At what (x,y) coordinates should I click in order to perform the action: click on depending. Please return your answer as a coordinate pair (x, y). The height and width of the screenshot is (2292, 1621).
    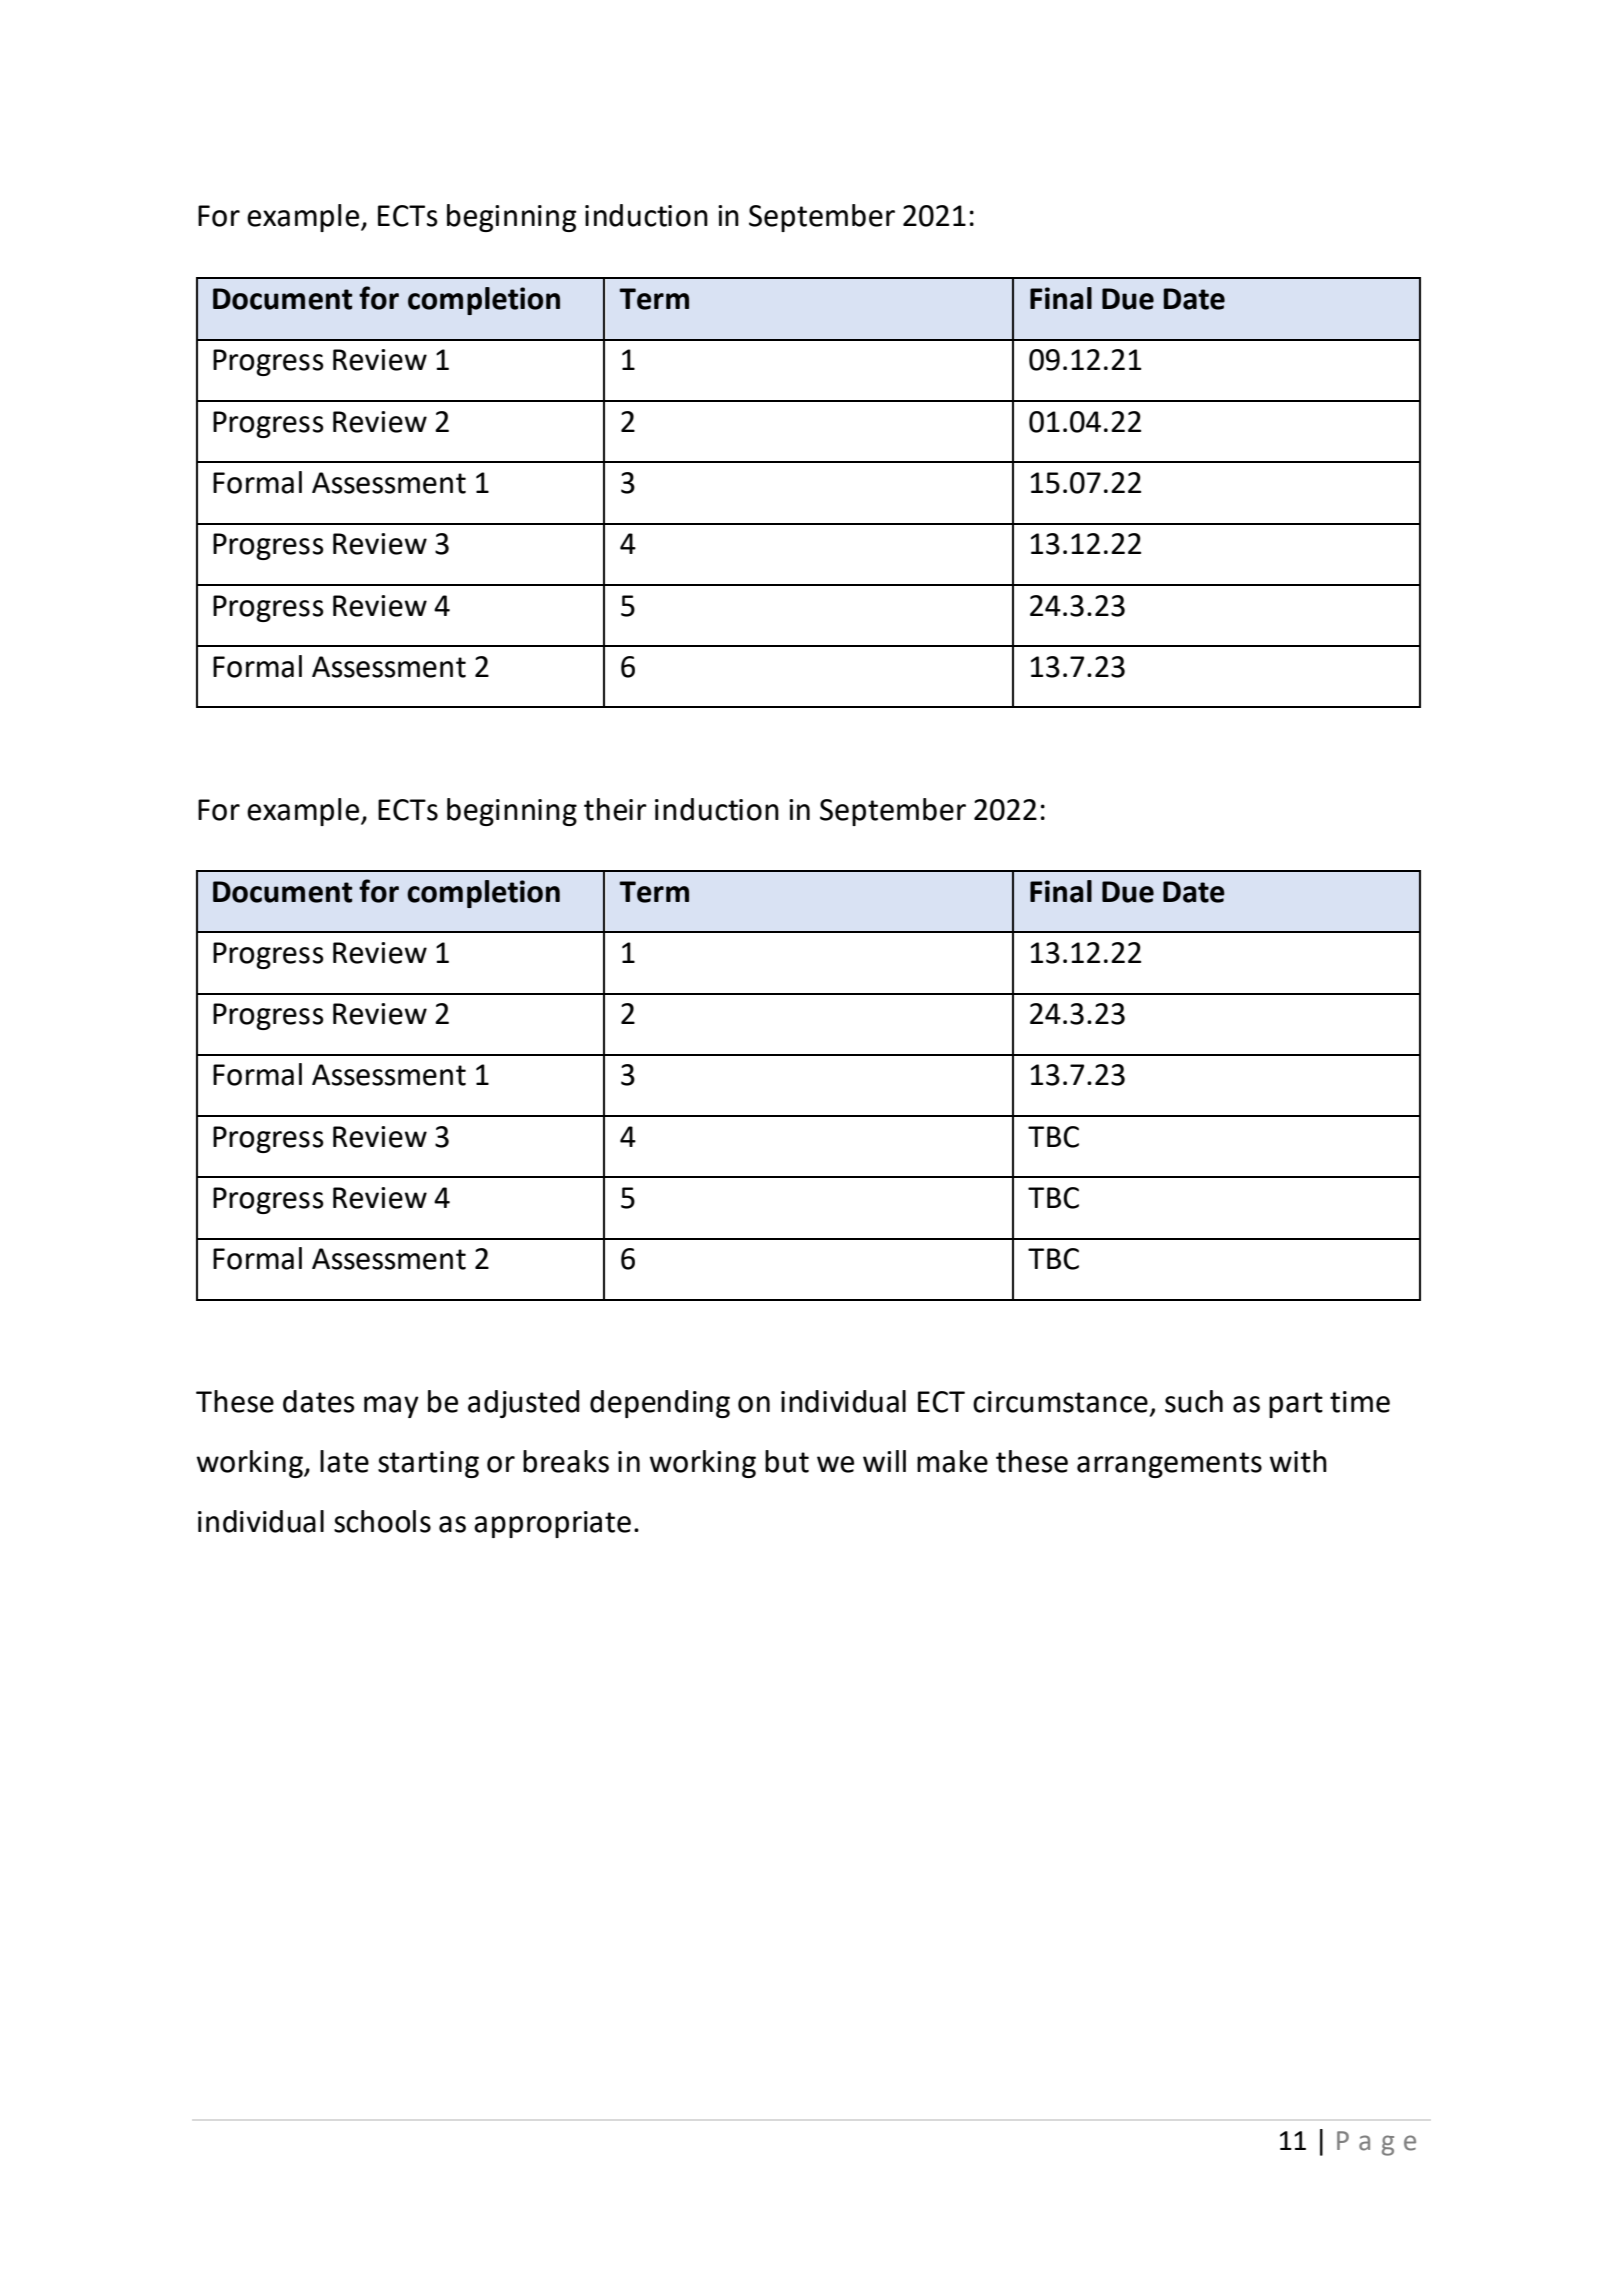
    Looking at the image, I should click on (660, 1404).
